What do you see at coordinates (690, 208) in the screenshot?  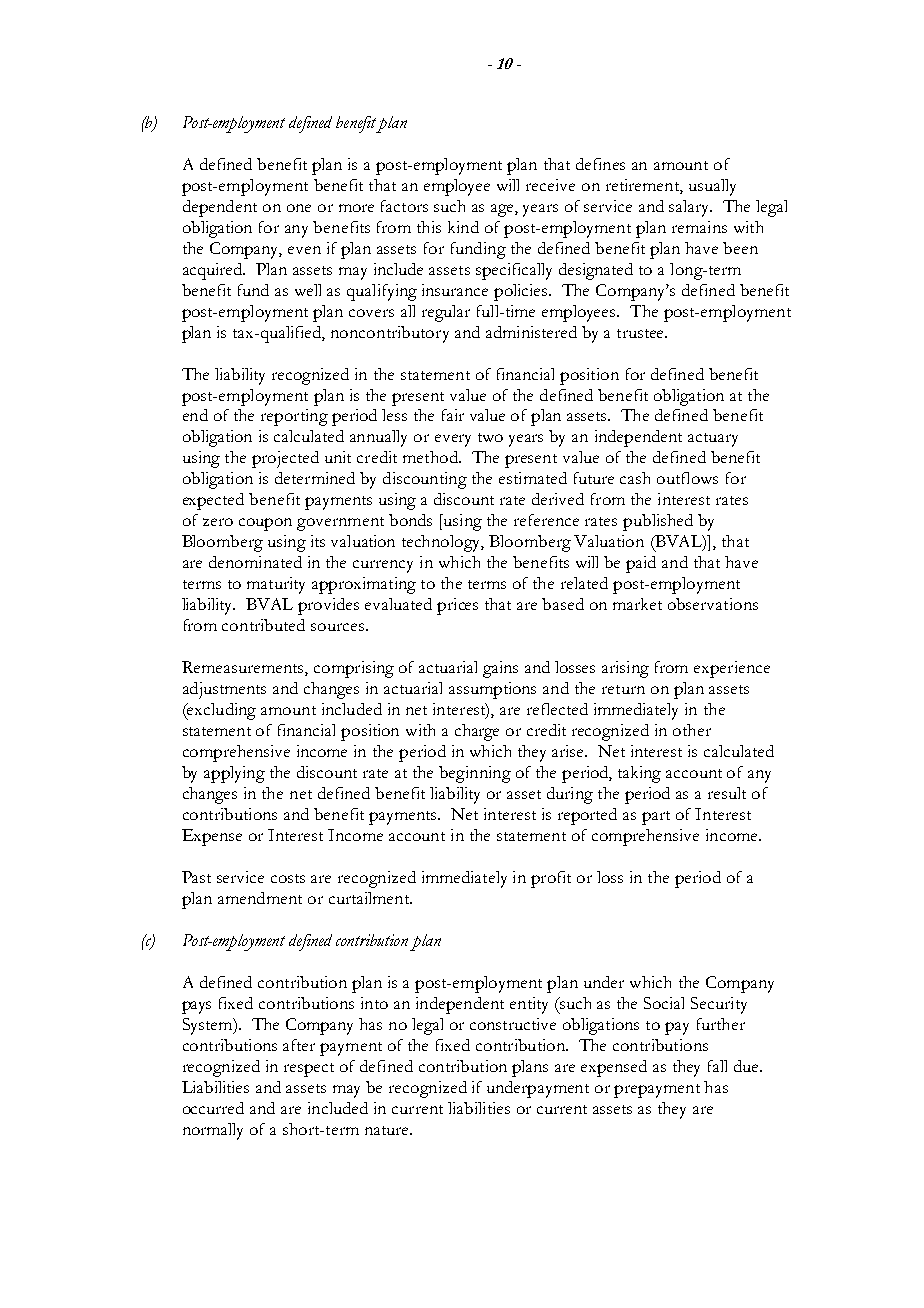 I see `salary` at bounding box center [690, 208].
